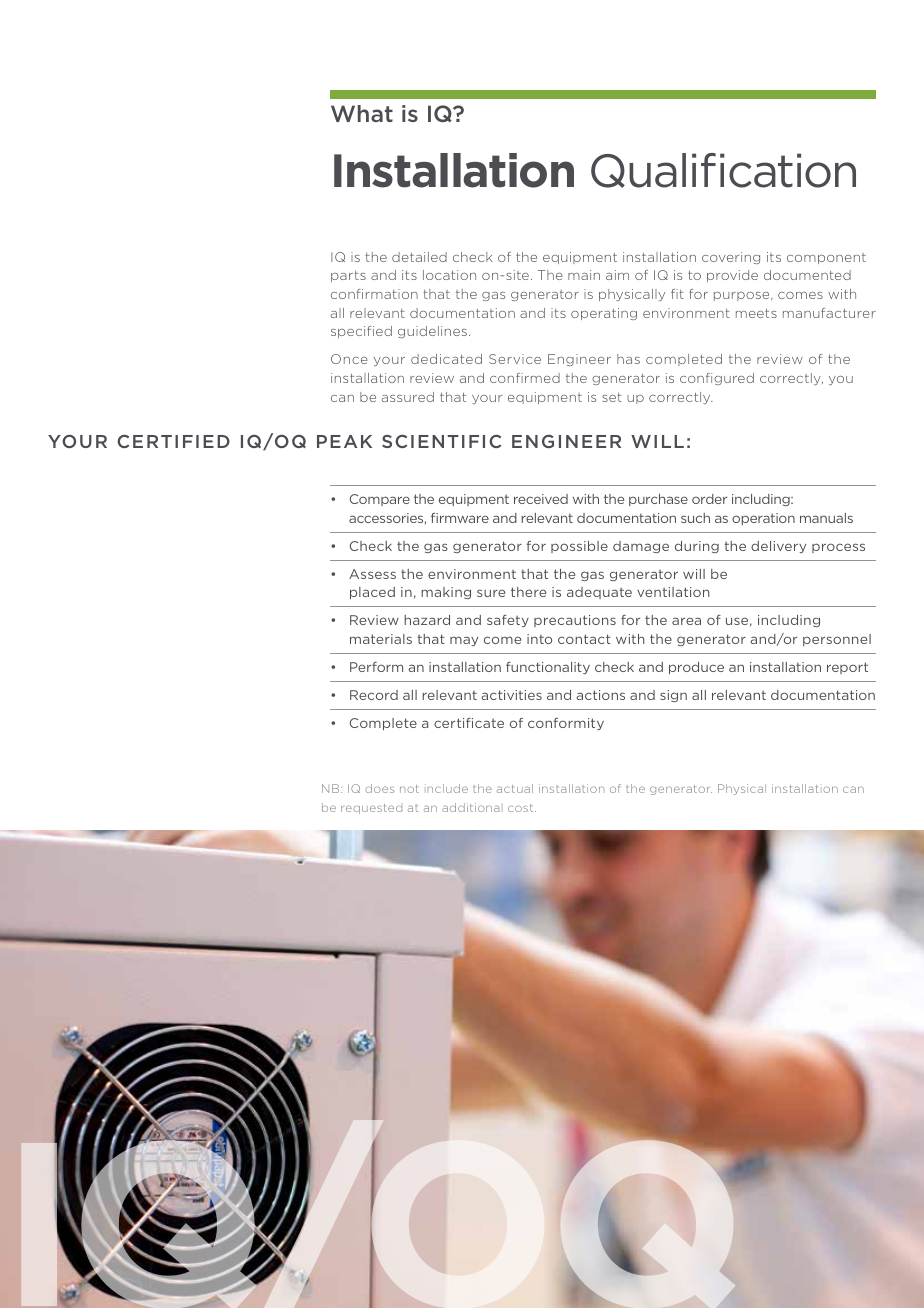 Image resolution: width=924 pixels, height=1308 pixels. Describe the element at coordinates (723, 170) in the screenshot. I see `Qualification` at that location.
